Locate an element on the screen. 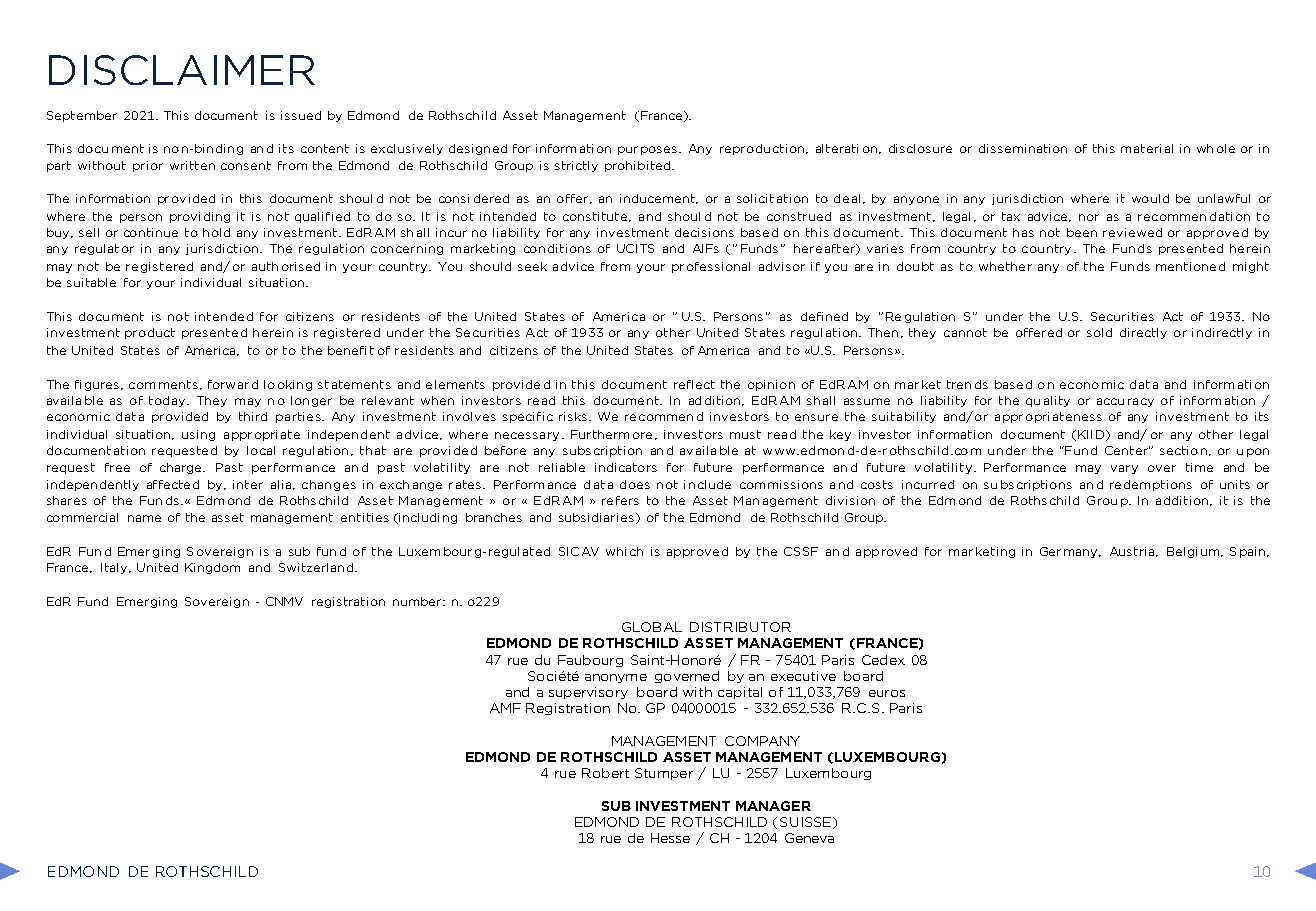 The height and width of the screenshot is (911, 1316). disclosure is located at coordinates (920, 148).
